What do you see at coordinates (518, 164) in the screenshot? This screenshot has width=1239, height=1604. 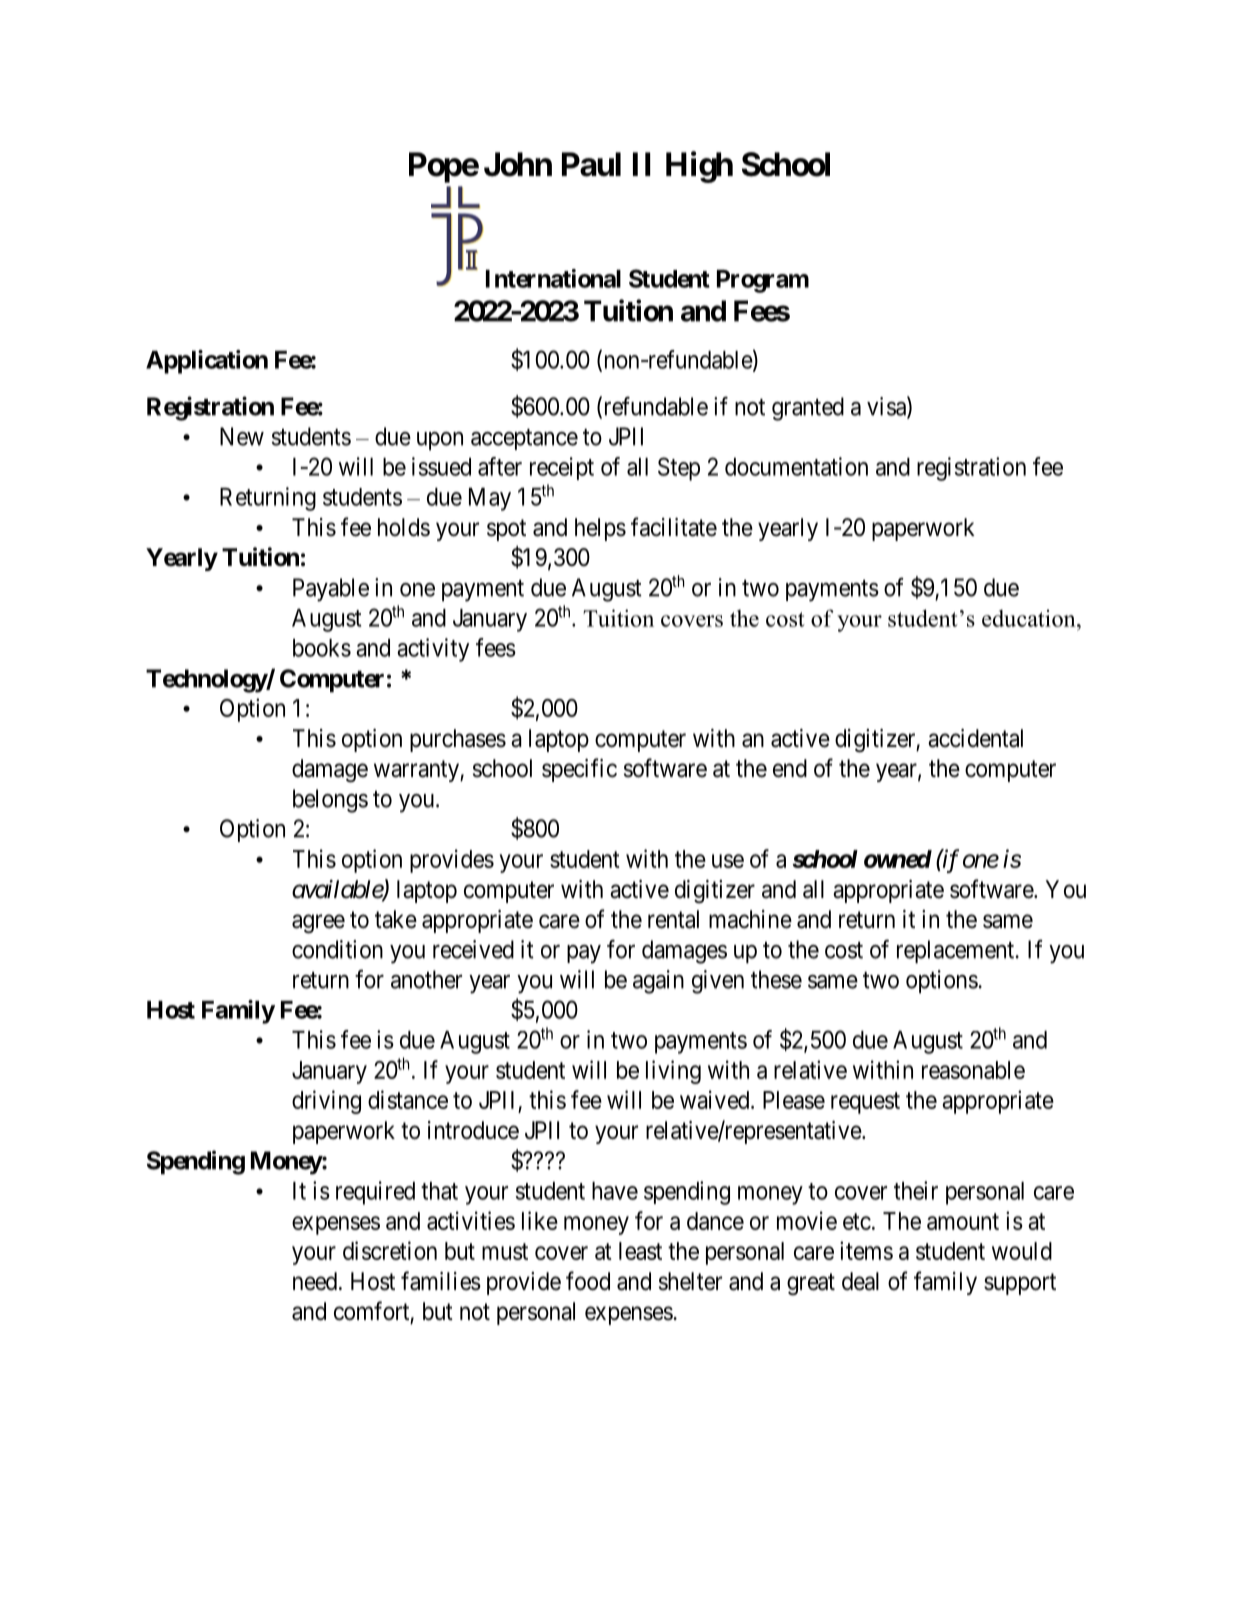 I see `John` at bounding box center [518, 164].
